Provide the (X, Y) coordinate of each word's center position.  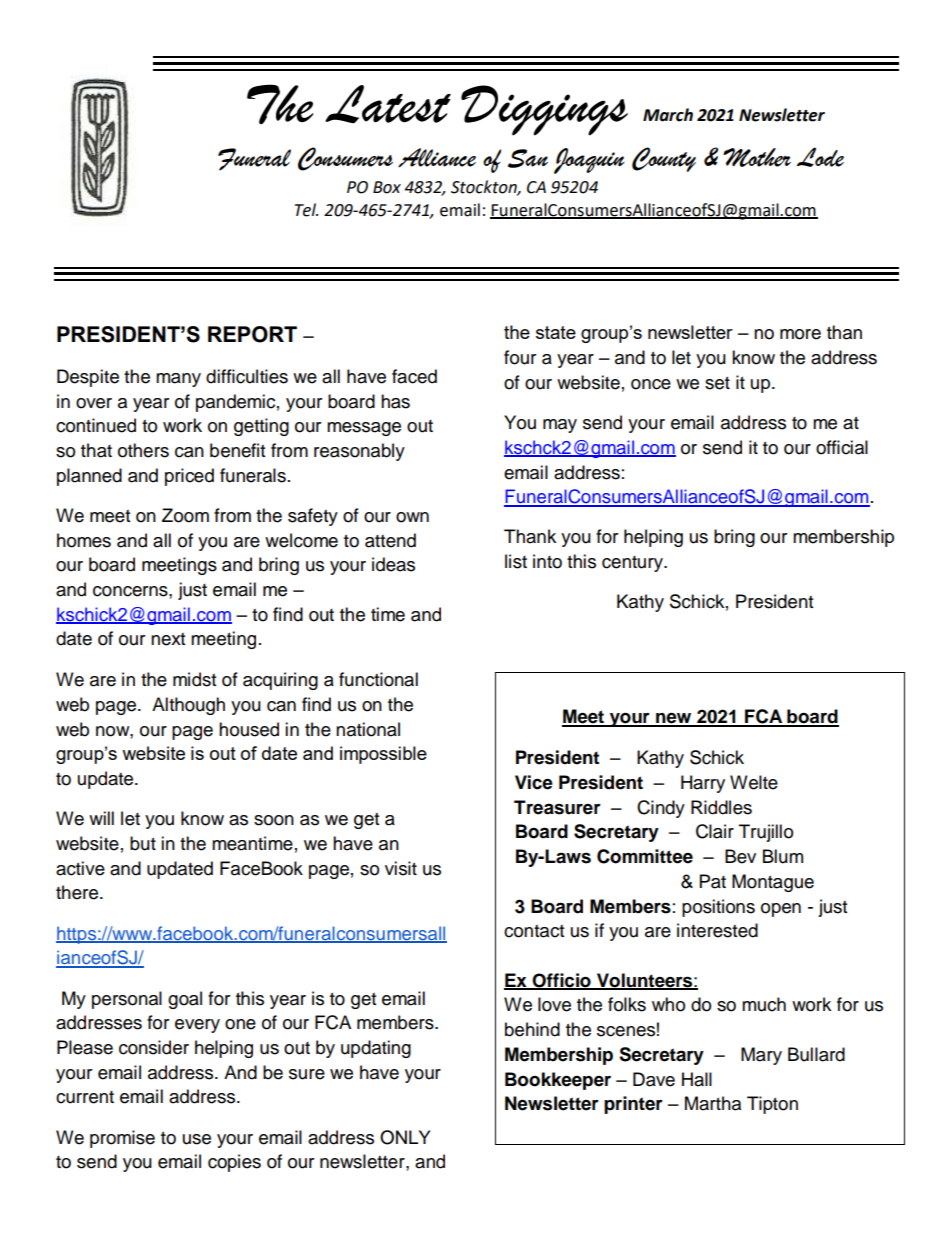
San (528, 158)
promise (122, 1139)
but (143, 843)
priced (189, 477)
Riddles (721, 807)
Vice (534, 782)
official (842, 447)
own (412, 517)
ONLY (405, 1137)
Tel (306, 210)
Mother (757, 157)
